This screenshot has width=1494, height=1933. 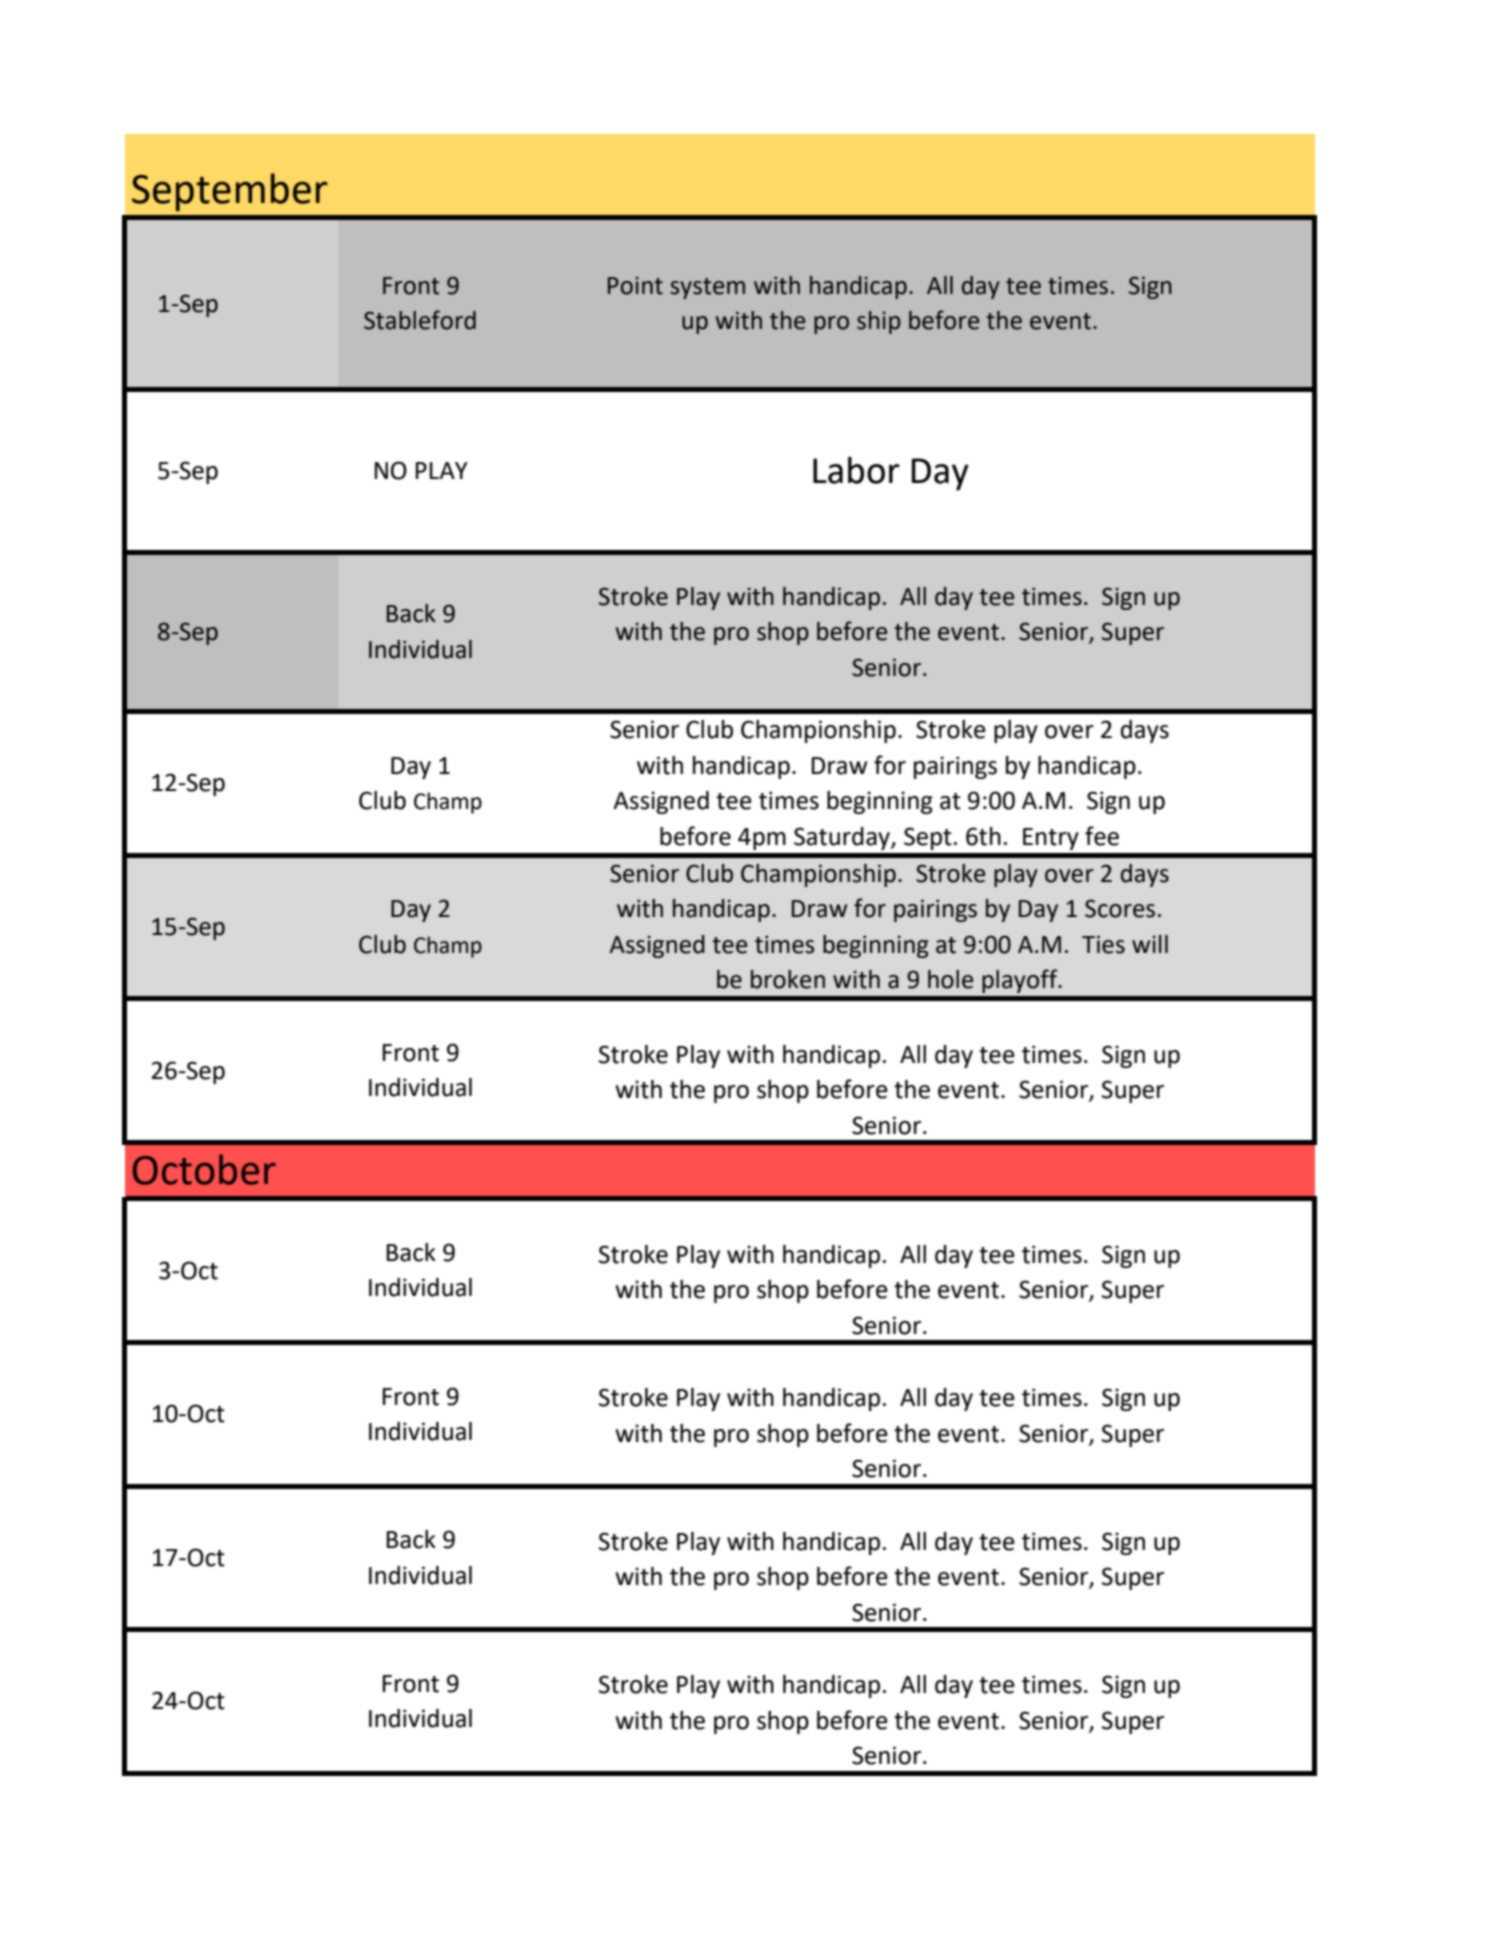 What do you see at coordinates (1051, 839) in the screenshot?
I see `Entry` at bounding box center [1051, 839].
